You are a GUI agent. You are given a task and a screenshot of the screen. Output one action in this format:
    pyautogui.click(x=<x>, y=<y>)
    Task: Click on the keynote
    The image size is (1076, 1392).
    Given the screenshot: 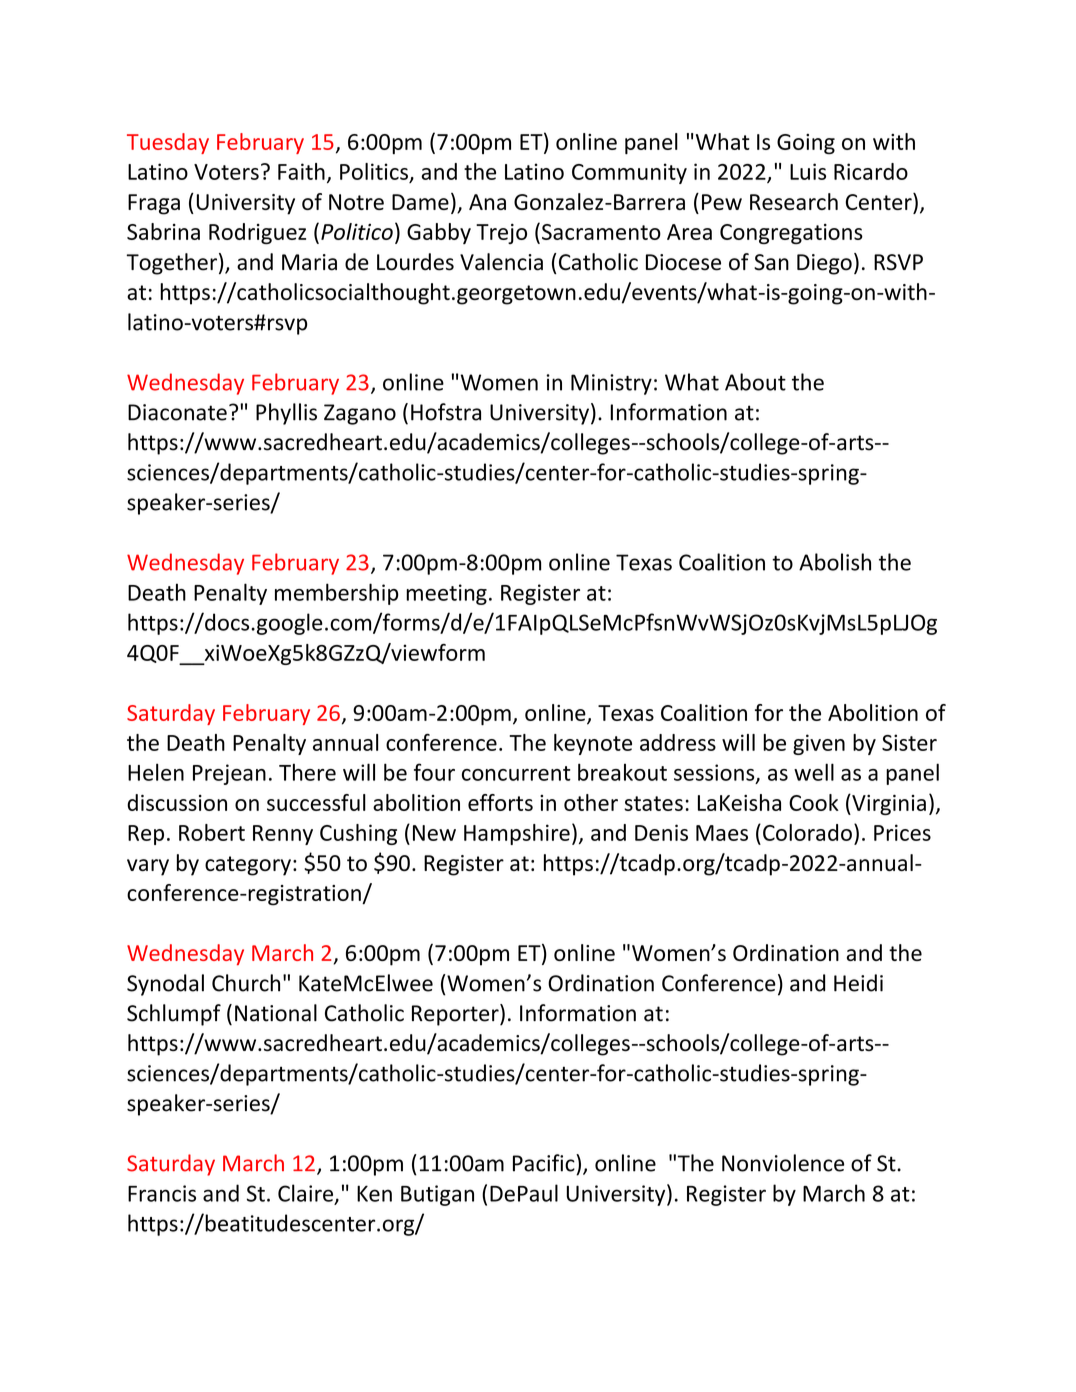 What is the action you would take?
    pyautogui.click(x=593, y=744)
